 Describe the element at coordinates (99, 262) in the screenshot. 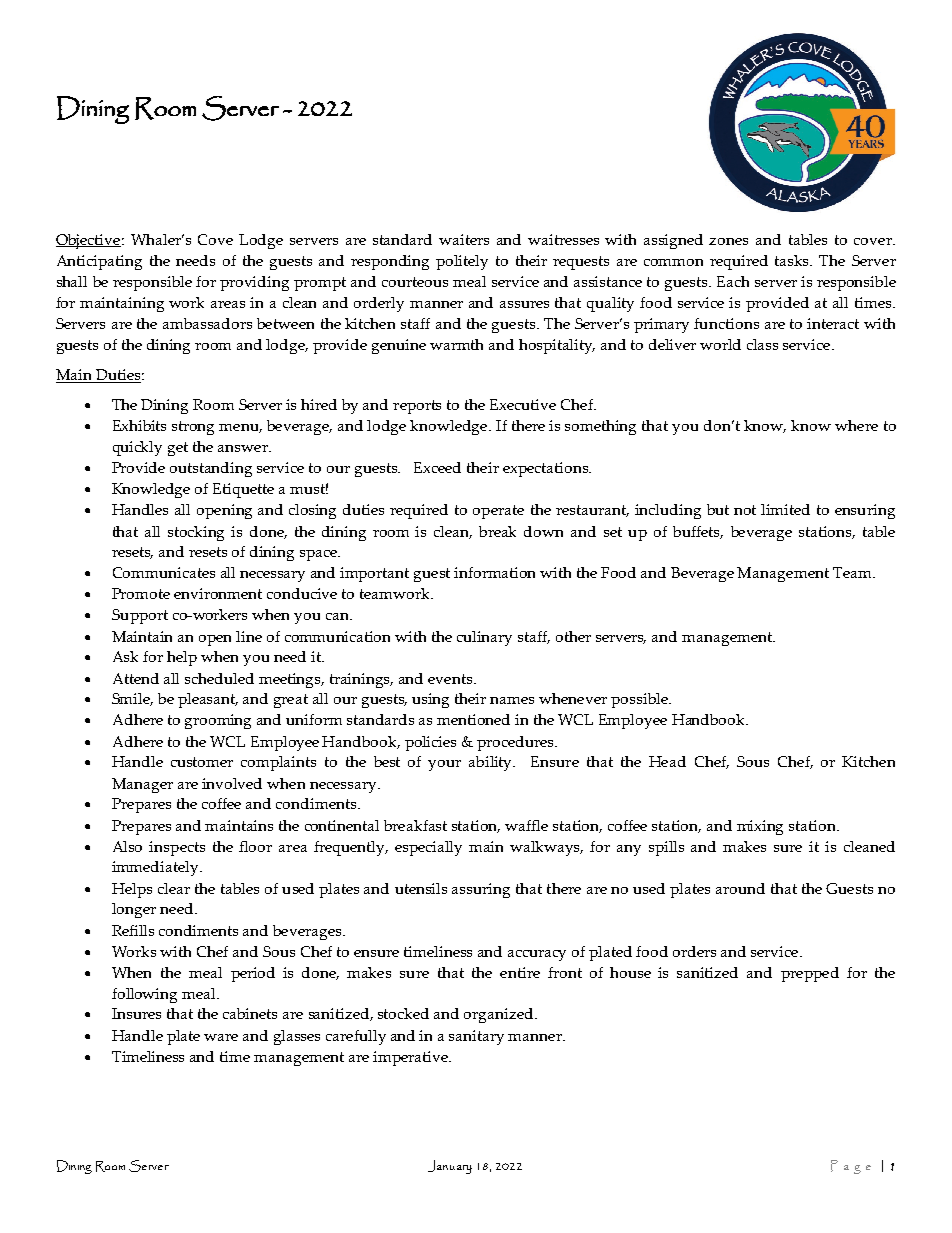

I see `Anticipating` at that location.
